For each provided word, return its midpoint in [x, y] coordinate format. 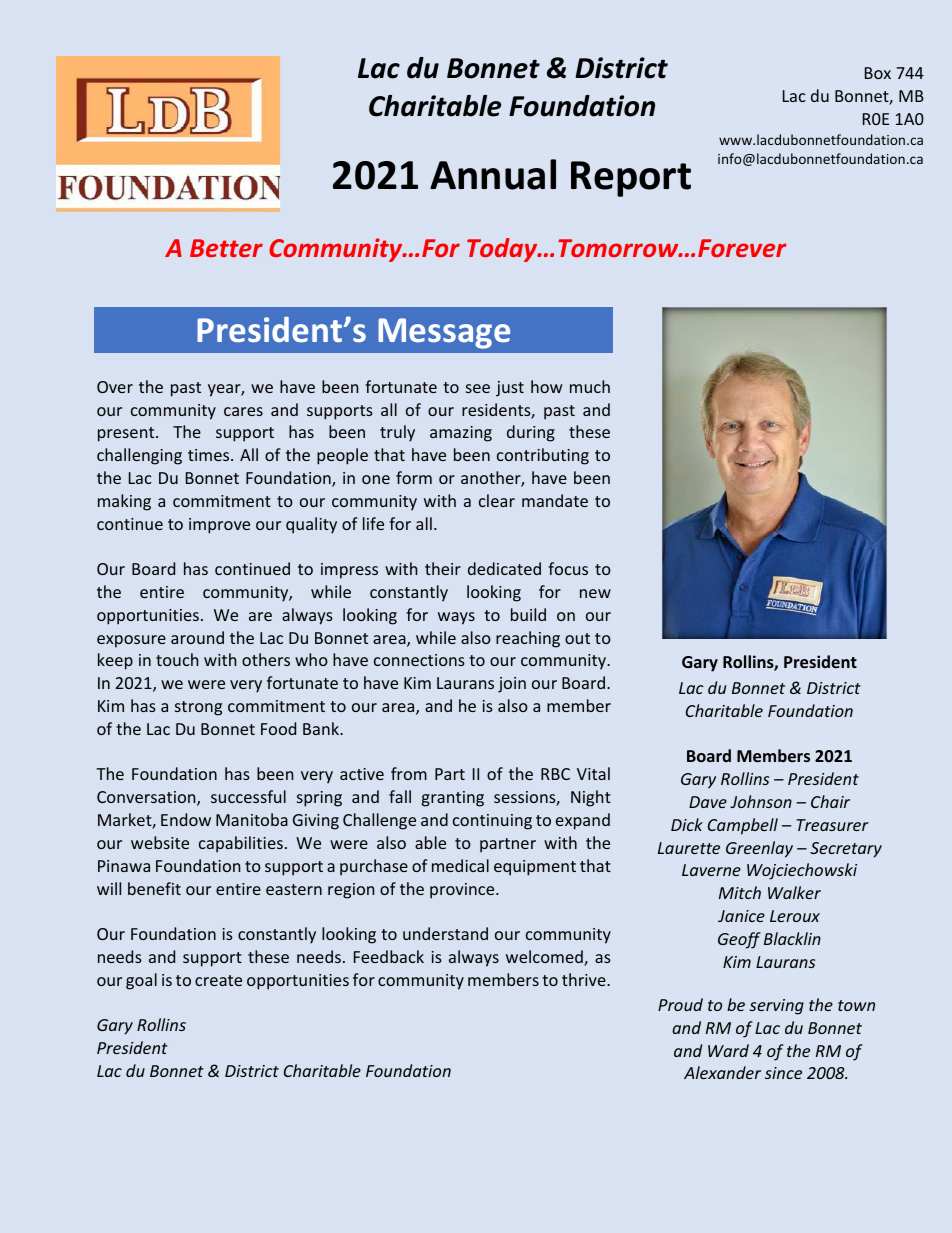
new [595, 593]
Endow [186, 819]
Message [444, 333]
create [218, 980]
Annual [493, 174]
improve [219, 526]
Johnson [761, 801]
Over [115, 387]
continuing [492, 822]
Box [878, 73]
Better [226, 248]
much [590, 386]
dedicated [504, 568]
